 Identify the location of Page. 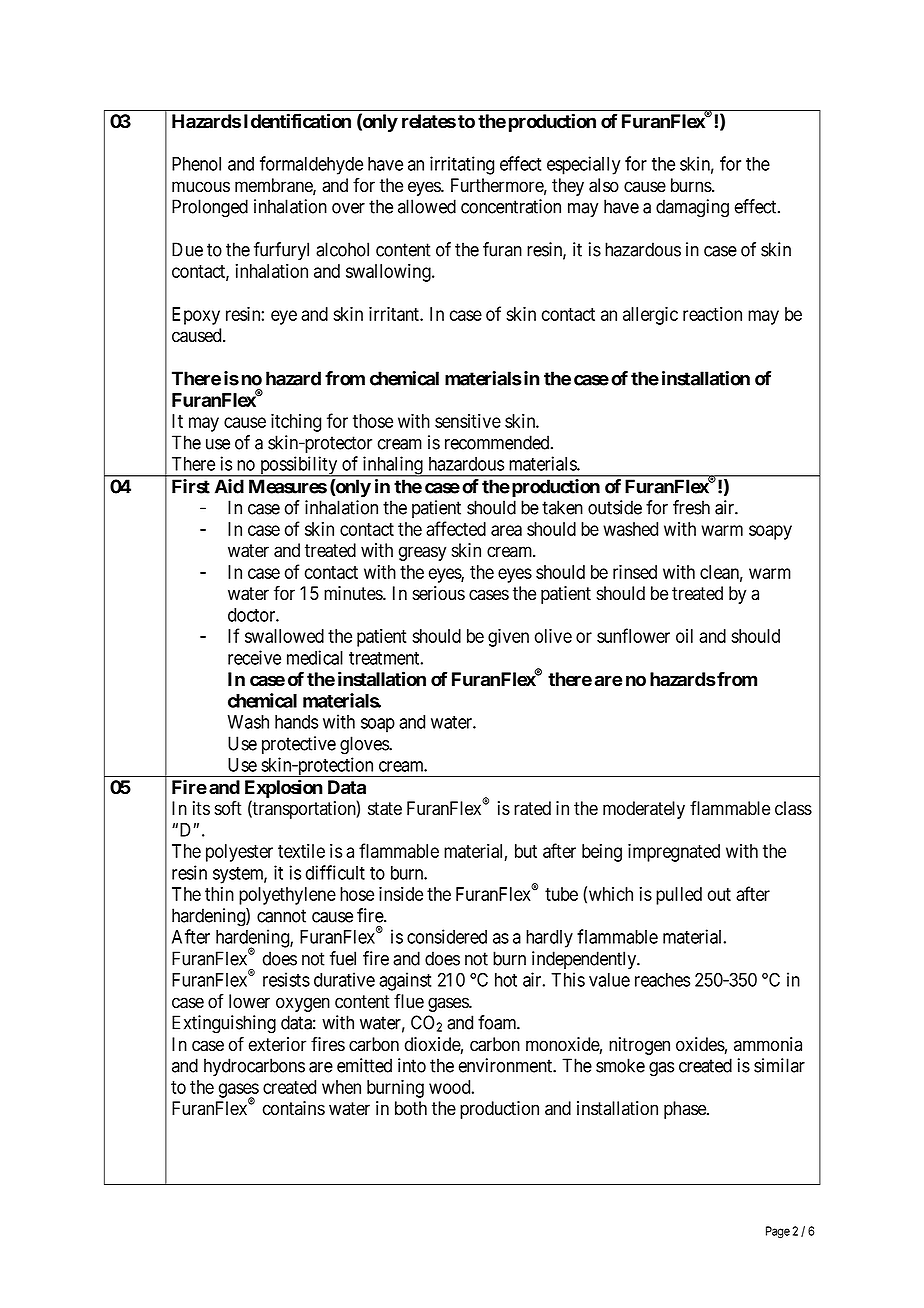
(778, 1232).
